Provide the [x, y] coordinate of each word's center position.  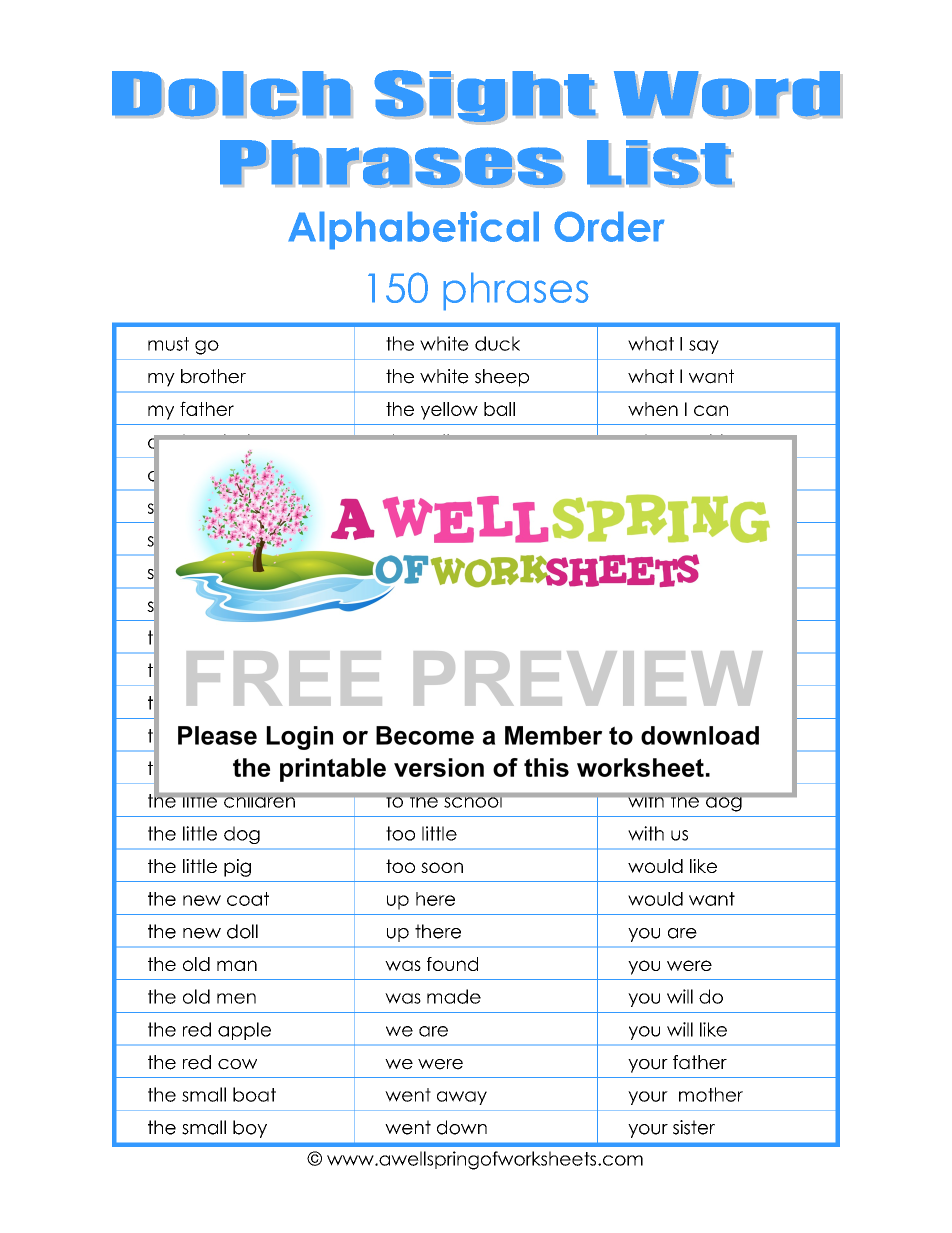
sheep [502, 378]
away [462, 1098]
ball [499, 409]
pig [237, 868]
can [711, 410]
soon [442, 867]
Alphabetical [413, 230]
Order [609, 226]
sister [694, 1127]
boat [254, 1094]
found [452, 964]
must [168, 344]
